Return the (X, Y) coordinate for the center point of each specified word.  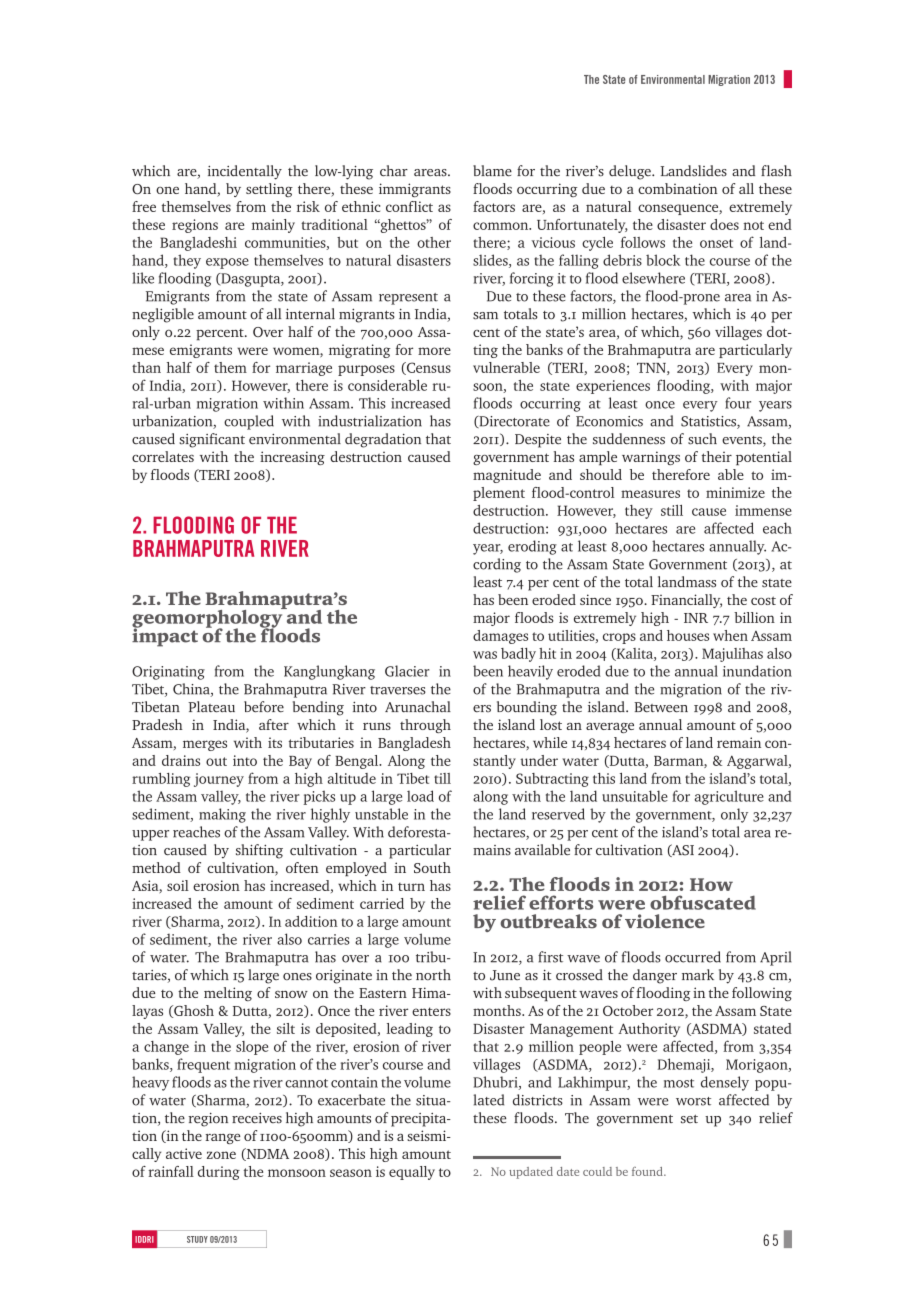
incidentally (245, 172)
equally (412, 1173)
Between (661, 707)
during (219, 1173)
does (724, 224)
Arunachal (418, 707)
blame (492, 171)
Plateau (211, 707)
